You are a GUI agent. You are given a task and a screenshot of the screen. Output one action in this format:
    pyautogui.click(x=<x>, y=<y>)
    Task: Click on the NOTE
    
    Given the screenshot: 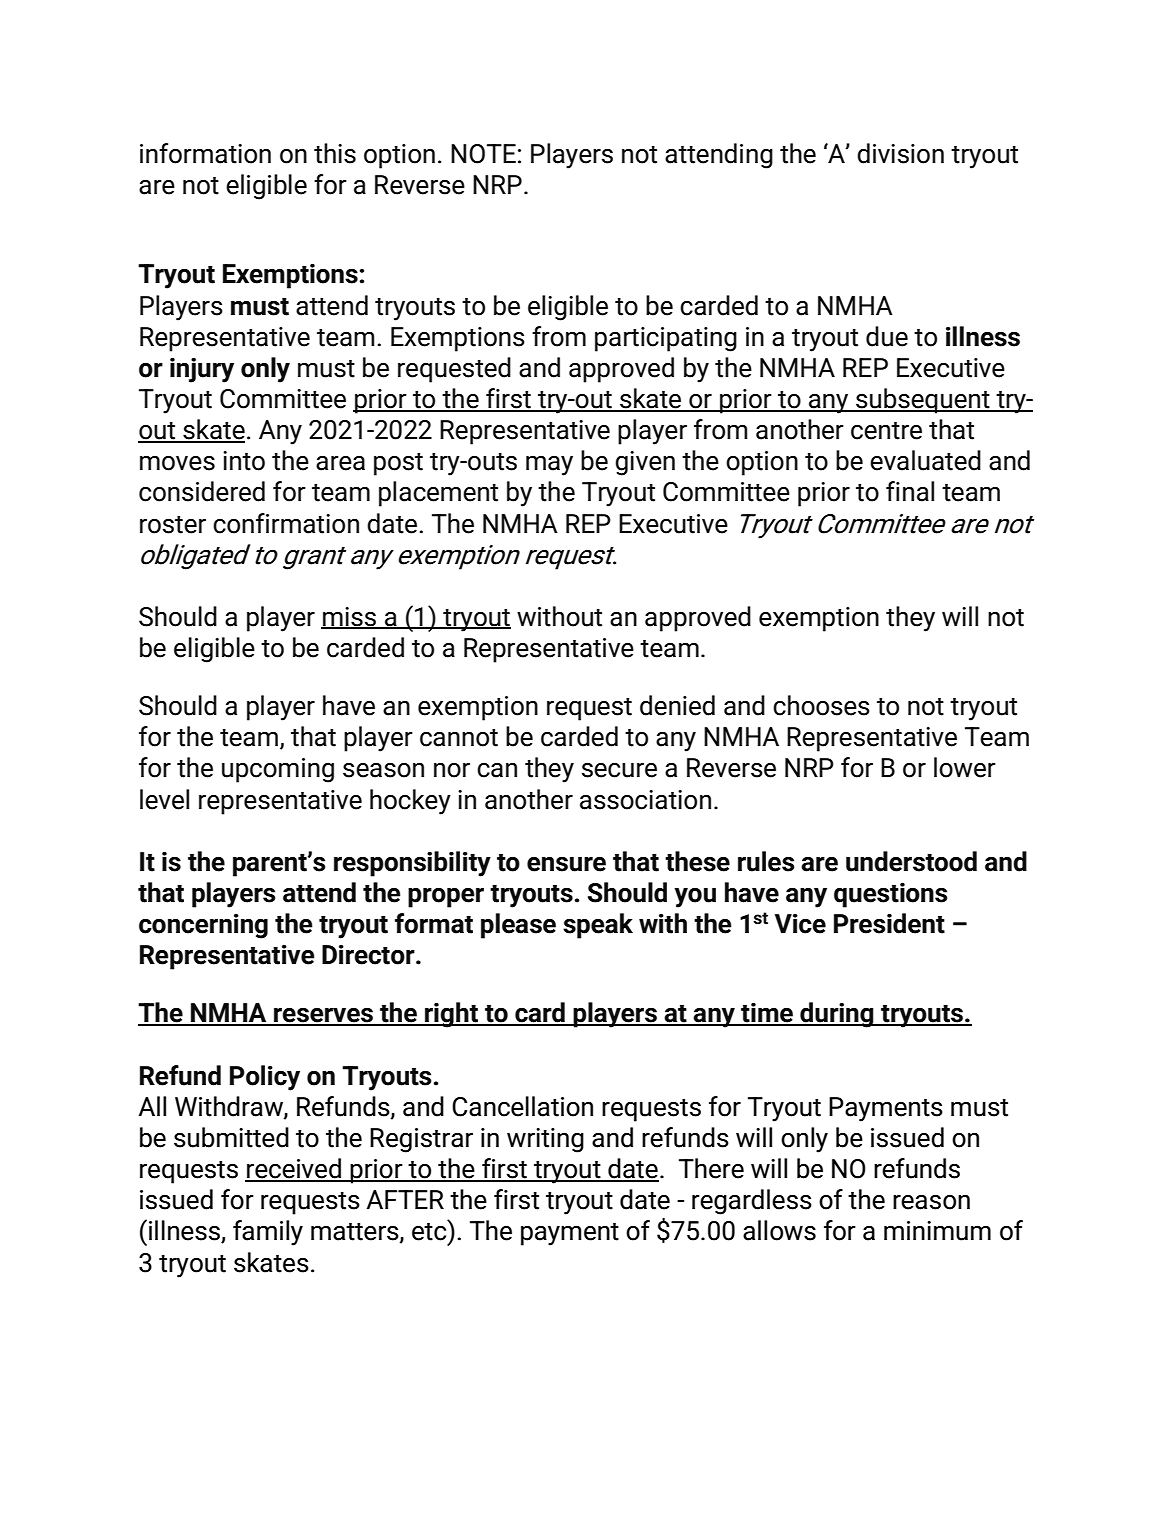 What is the action you would take?
    pyautogui.click(x=483, y=154)
